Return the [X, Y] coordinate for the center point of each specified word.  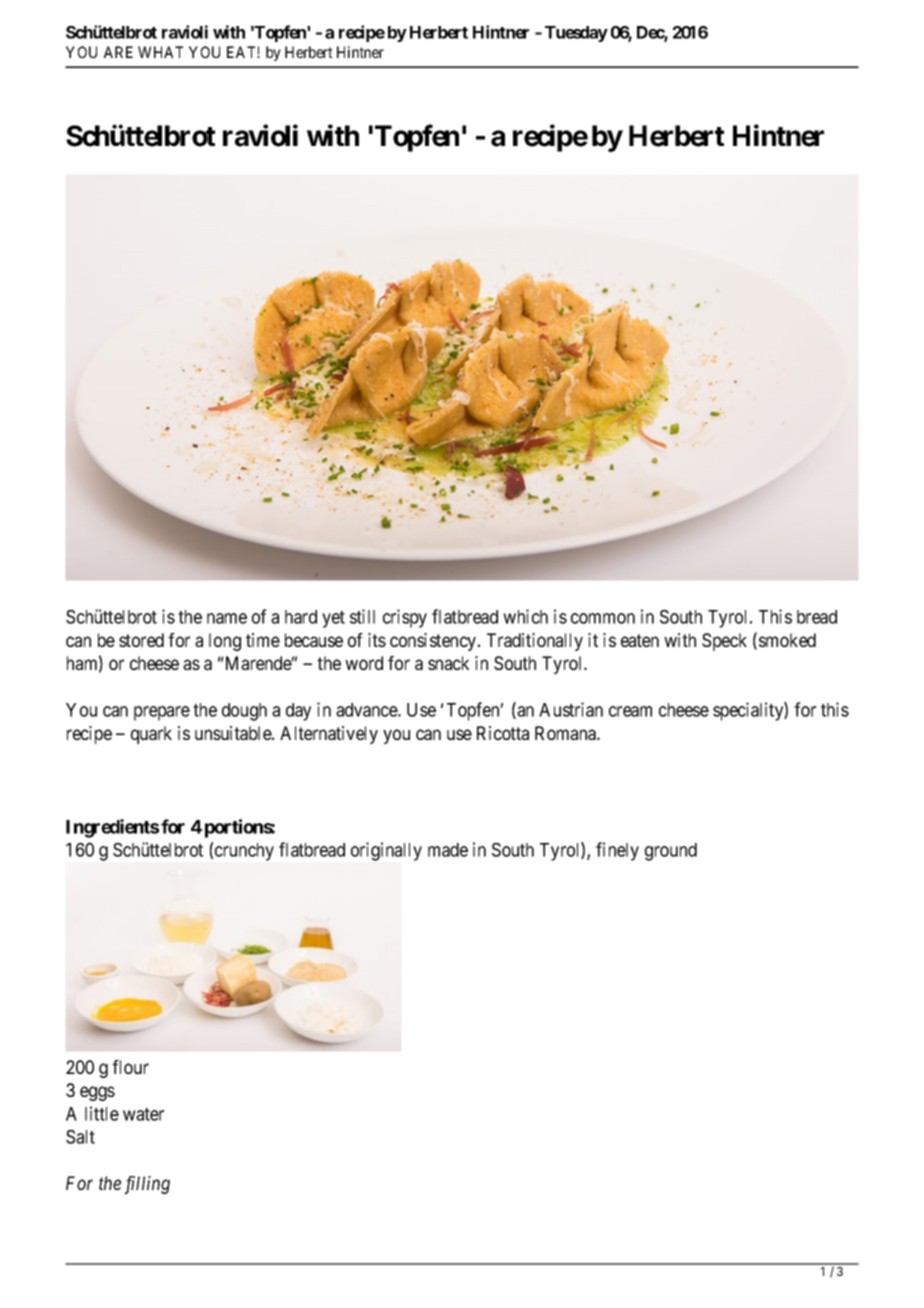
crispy [405, 618]
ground [671, 852]
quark [151, 735]
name [227, 618]
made [448, 850]
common [603, 618]
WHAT [160, 52]
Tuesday [576, 34]
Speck [724, 642]
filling [147, 1185]
